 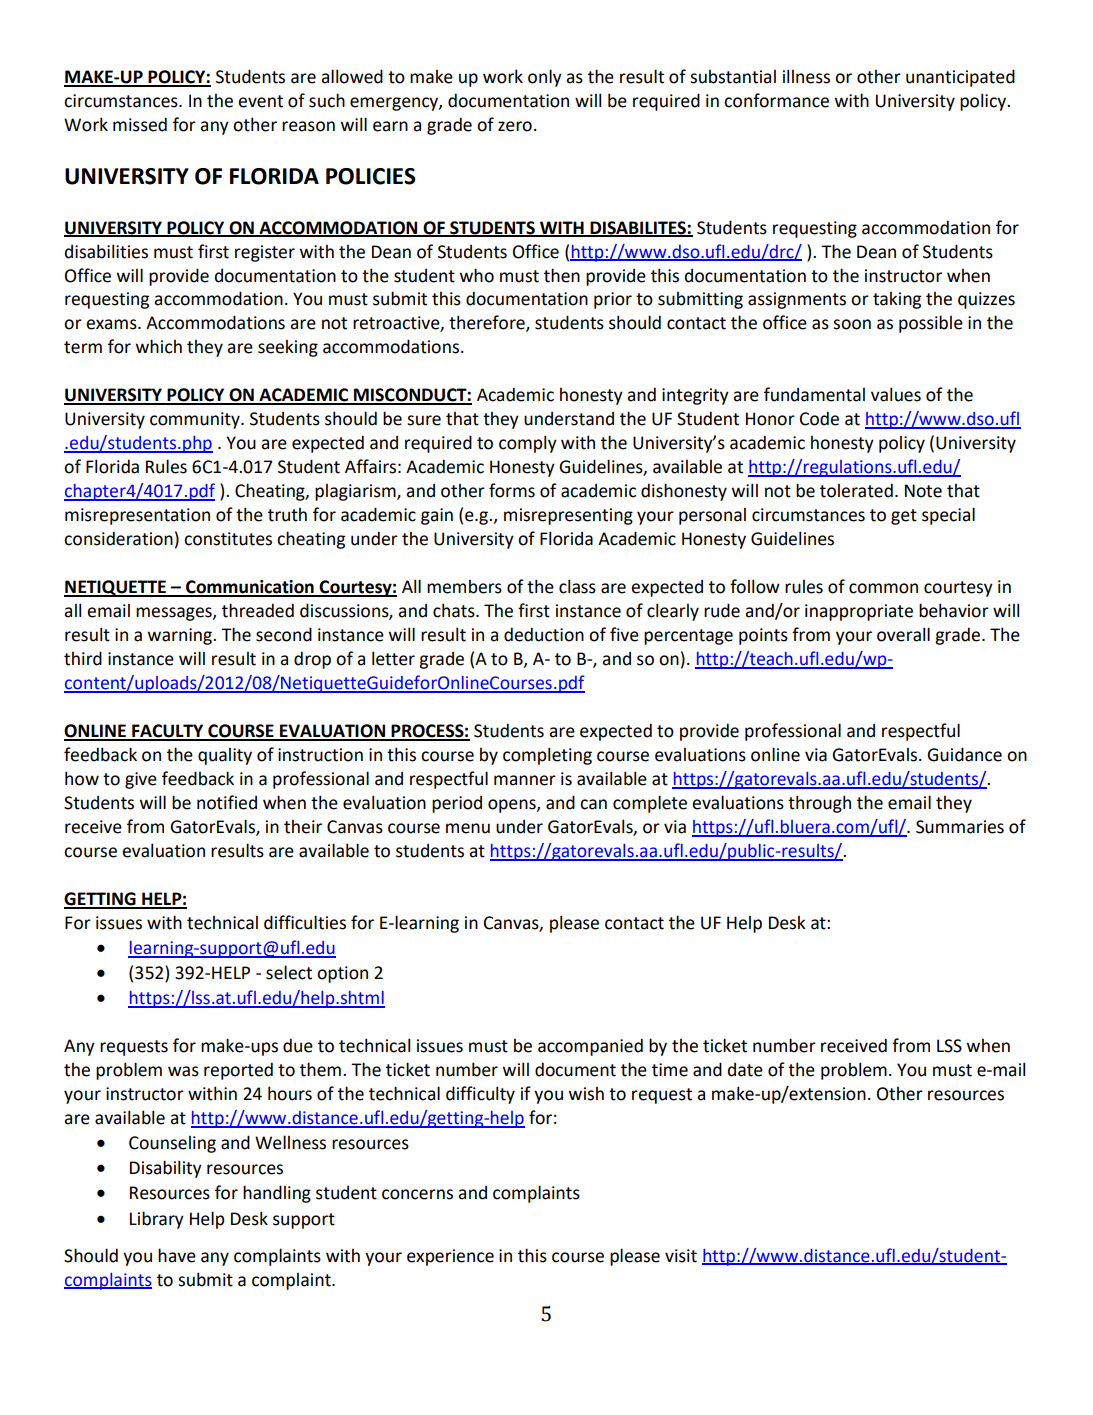 I want to click on illness, so click(x=806, y=76).
